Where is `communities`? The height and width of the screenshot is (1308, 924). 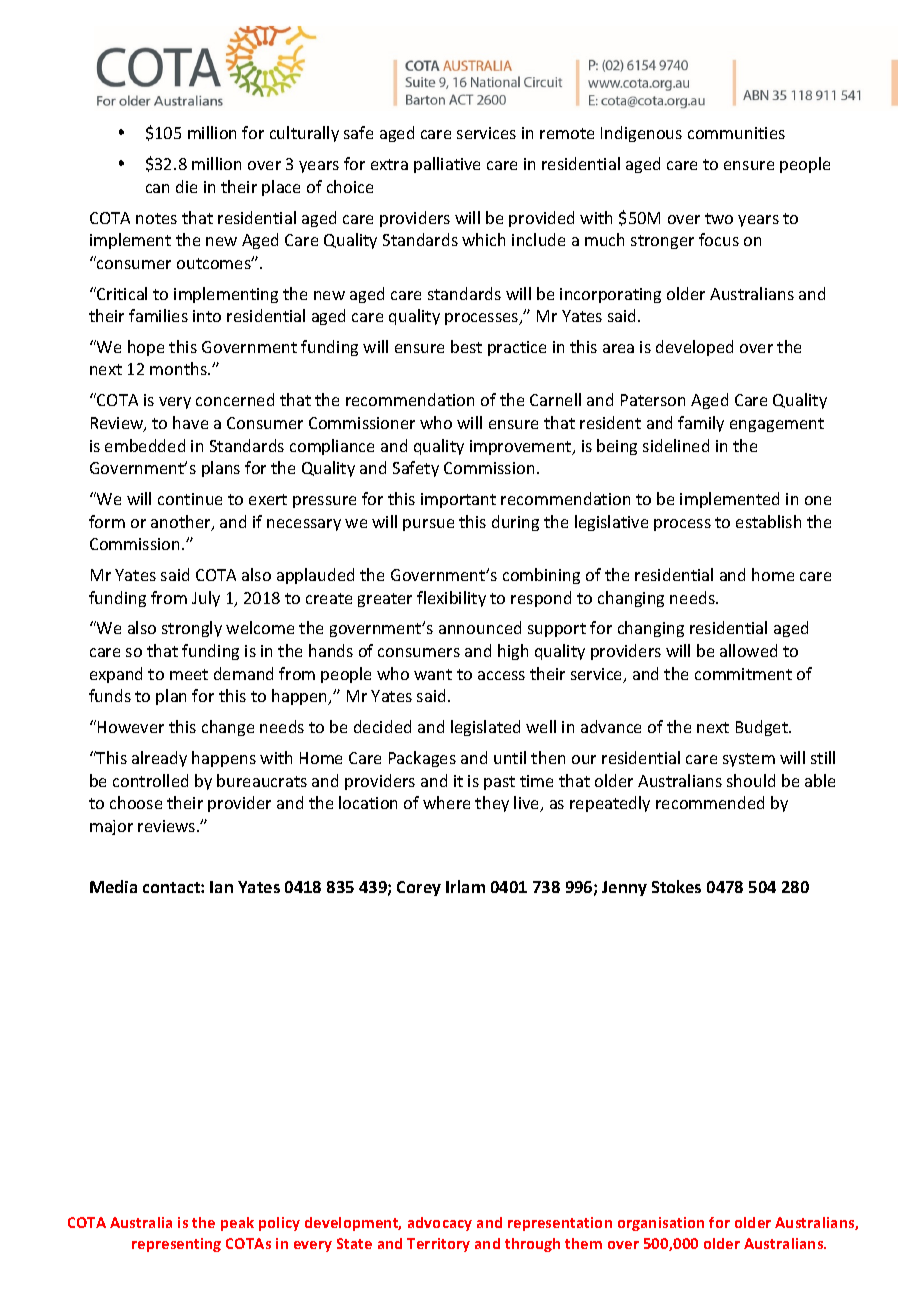 communities is located at coordinates (736, 133).
